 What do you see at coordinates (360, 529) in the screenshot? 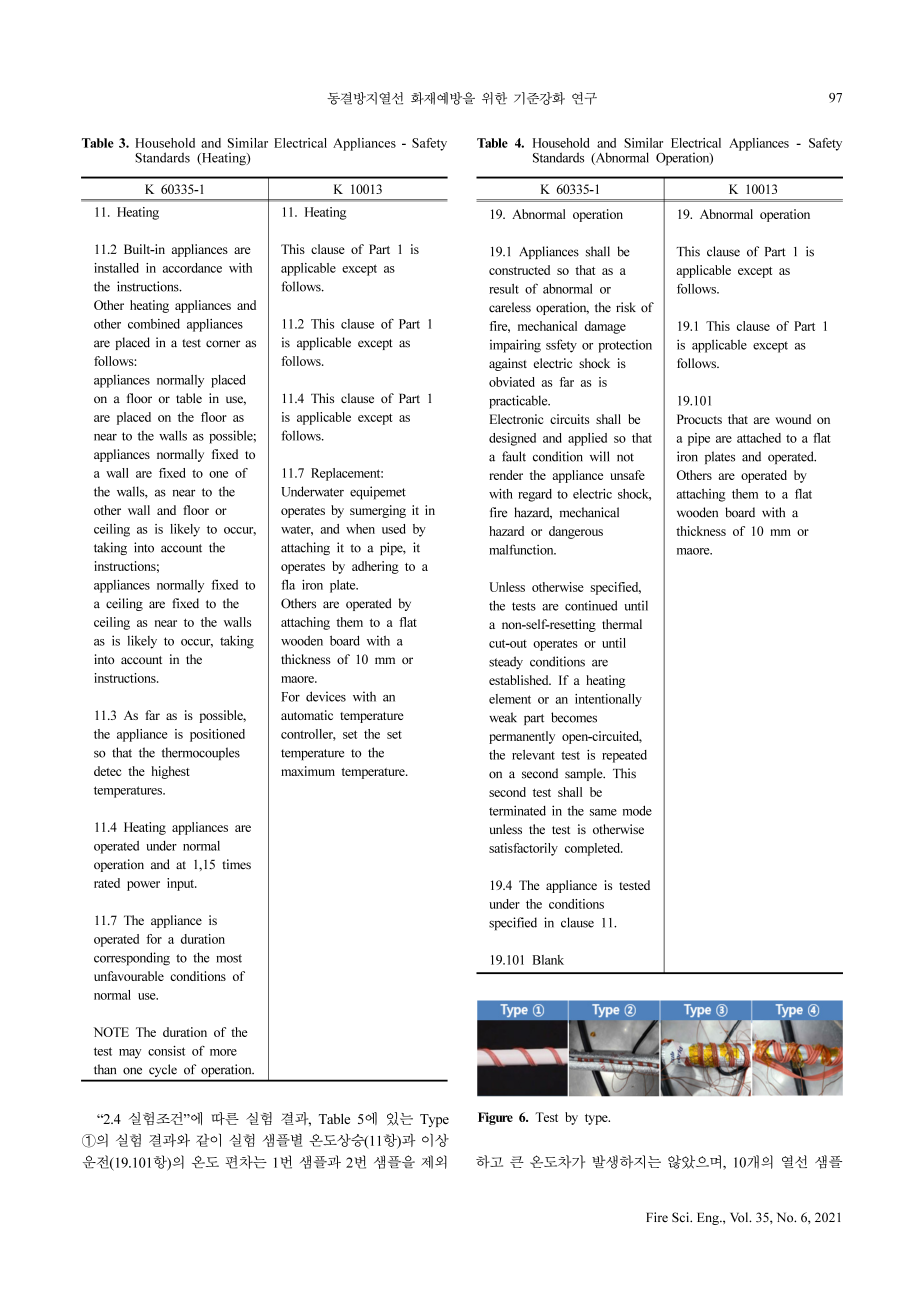
I see `when` at bounding box center [360, 529].
